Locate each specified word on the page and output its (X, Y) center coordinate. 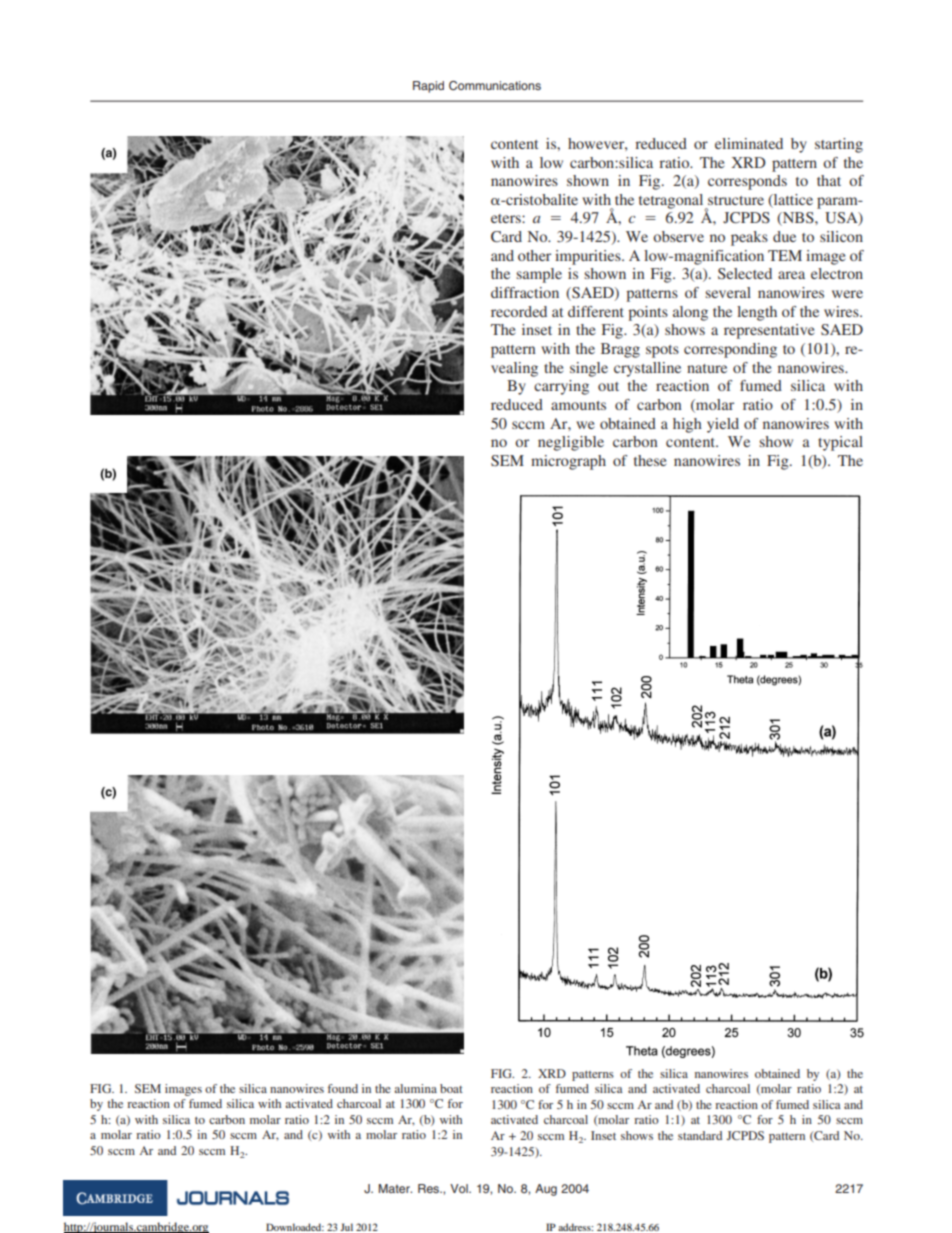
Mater (395, 1188)
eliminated (749, 143)
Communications (495, 86)
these (650, 460)
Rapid (428, 87)
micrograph (568, 462)
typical (840, 443)
